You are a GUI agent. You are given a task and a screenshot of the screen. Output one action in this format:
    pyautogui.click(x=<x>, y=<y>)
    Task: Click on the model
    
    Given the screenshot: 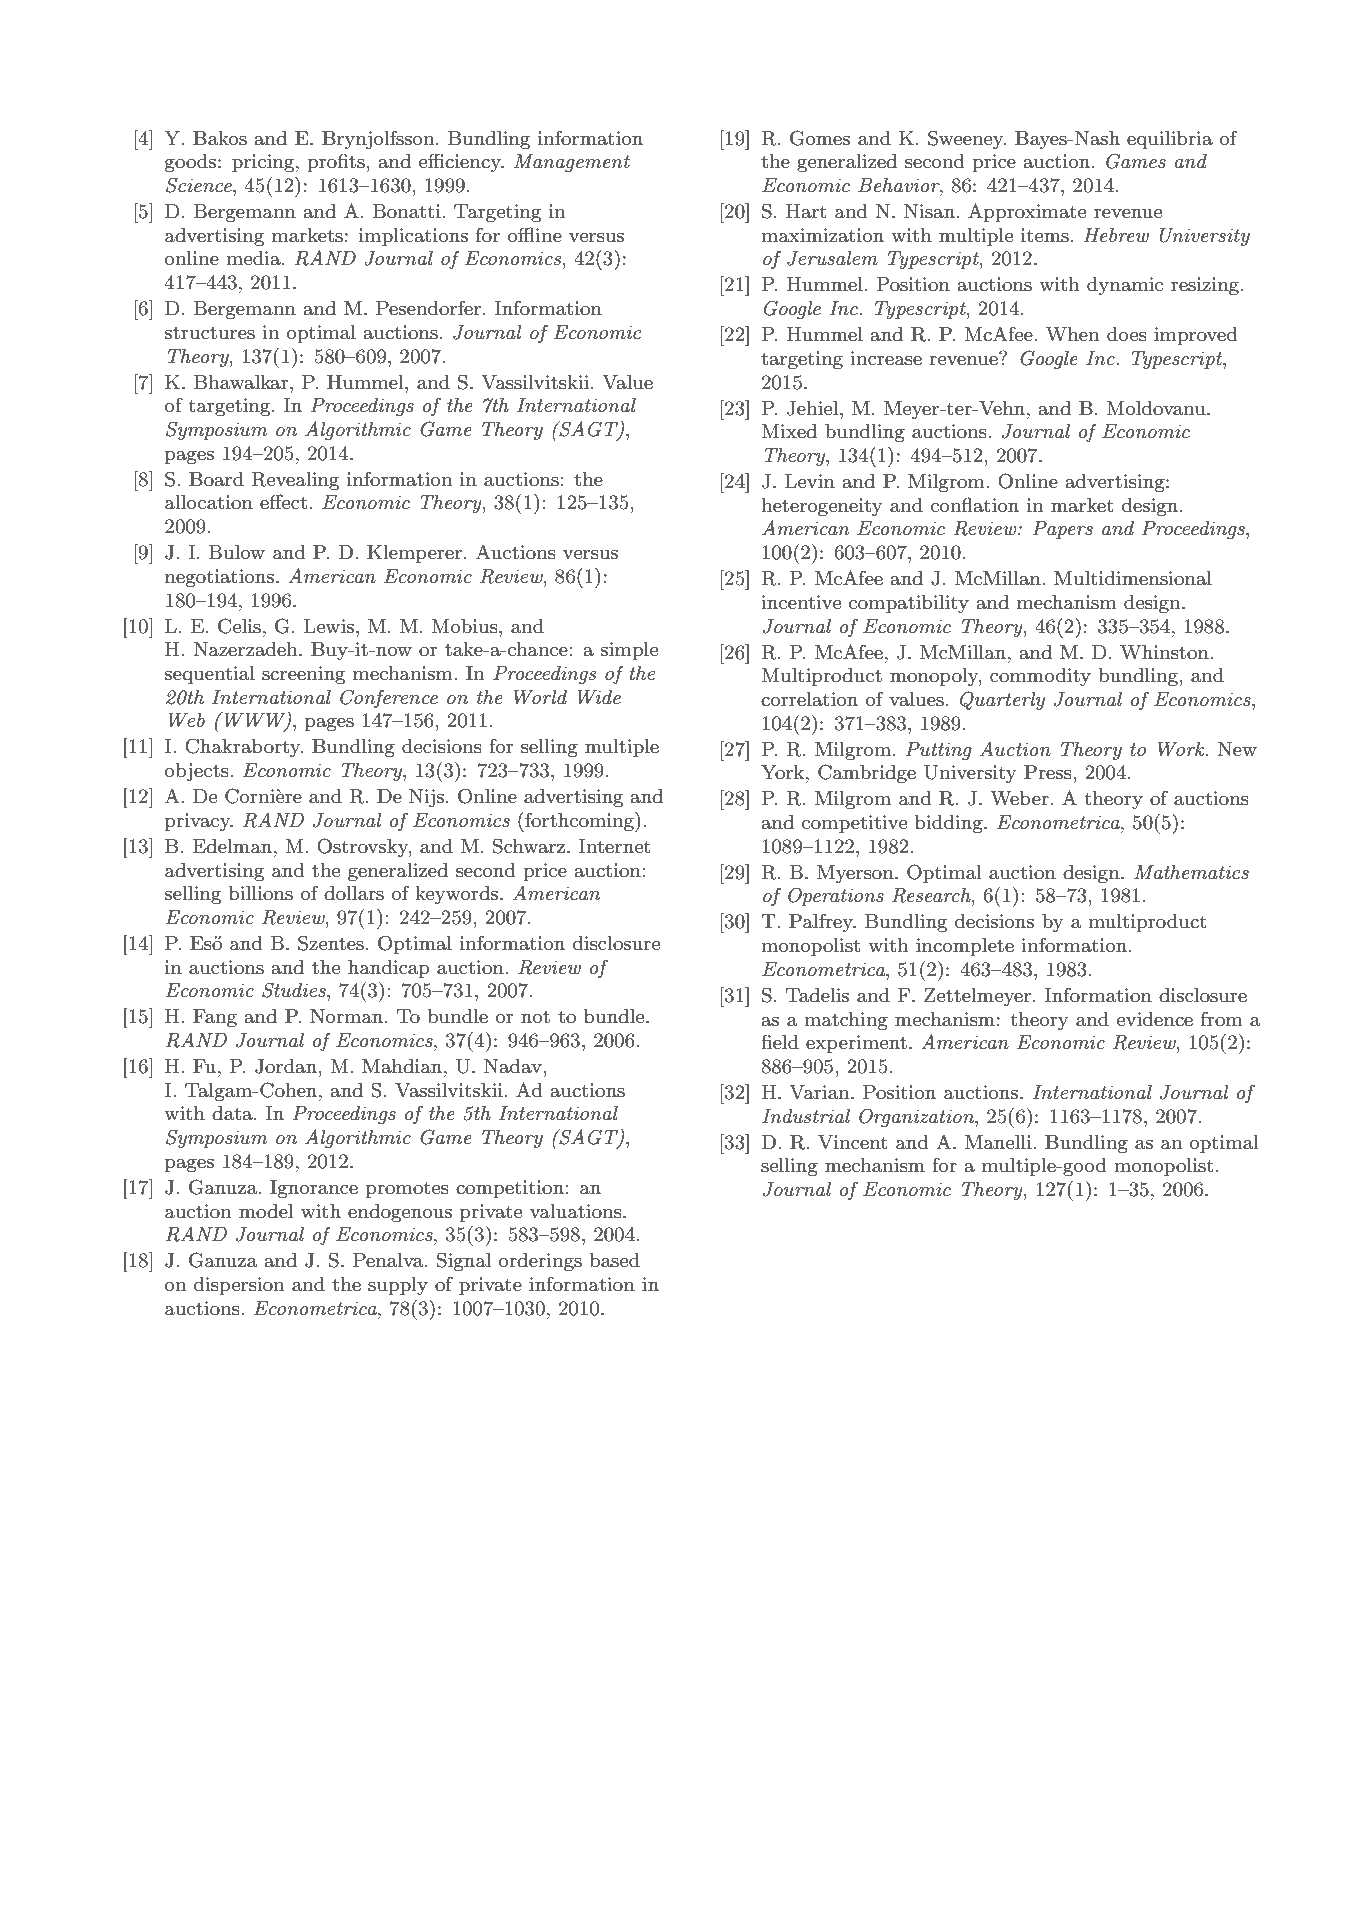 What is the action you would take?
    pyautogui.click(x=266, y=1211)
